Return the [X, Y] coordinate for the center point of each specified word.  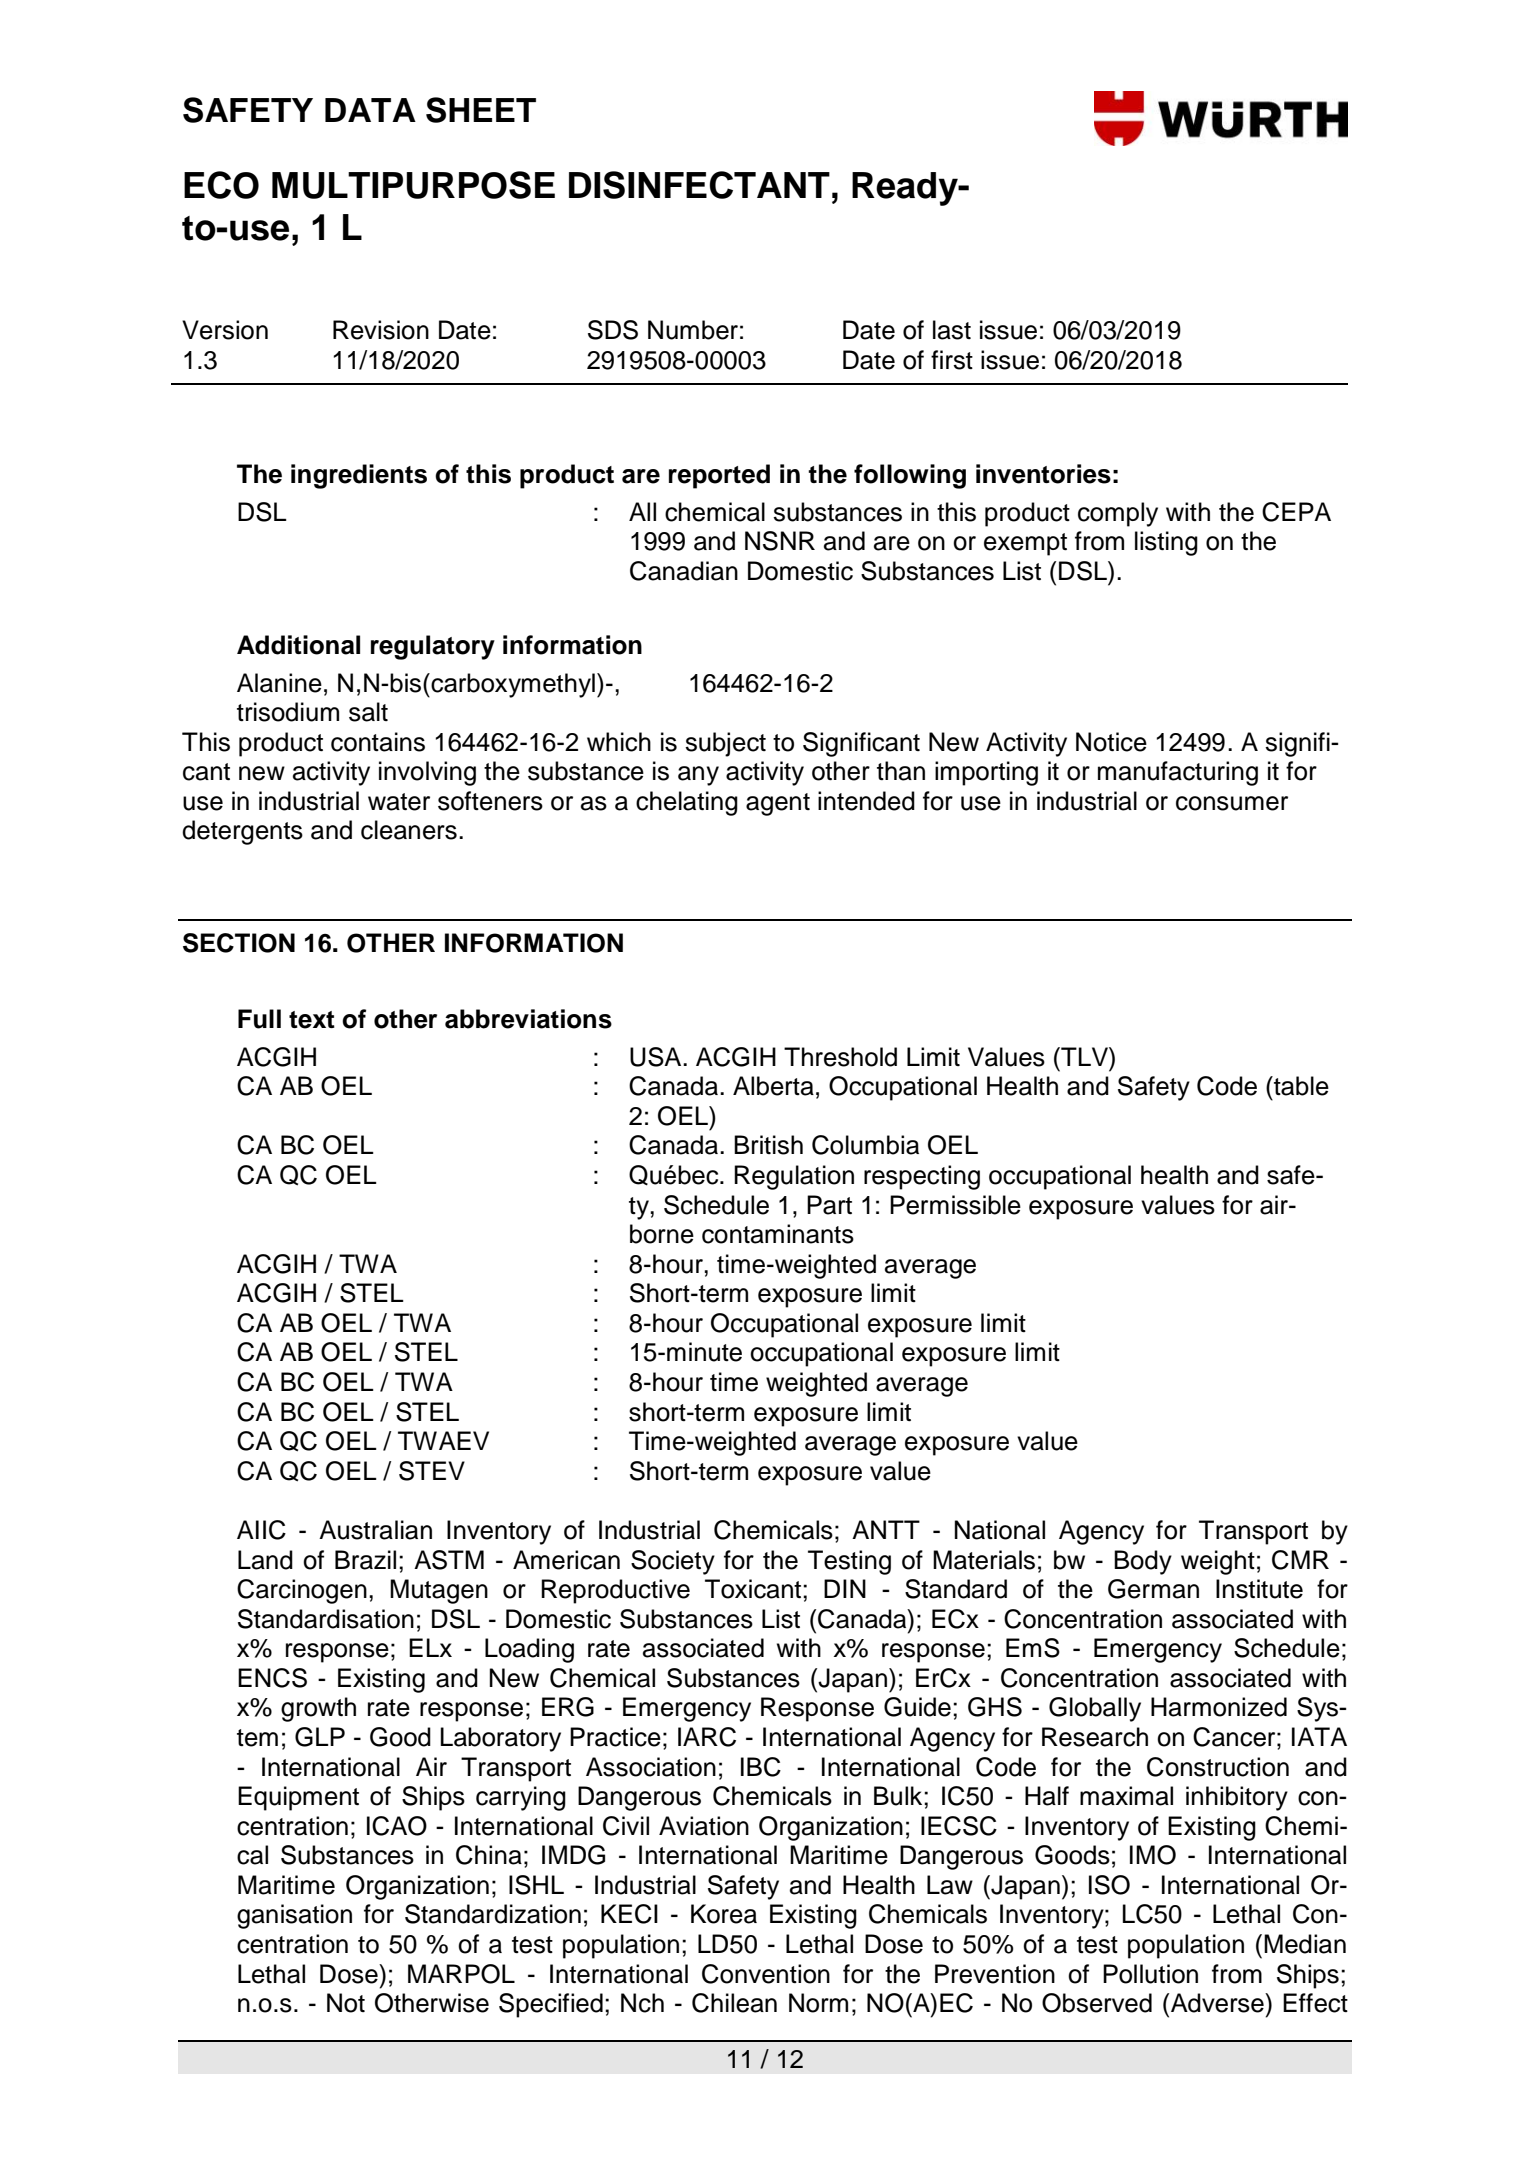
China [489, 1855]
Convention [766, 1974]
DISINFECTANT [699, 185]
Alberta [773, 1086]
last [952, 330]
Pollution [1150, 1974]
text [312, 1020]
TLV [1084, 1056]
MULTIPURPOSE [413, 185]
